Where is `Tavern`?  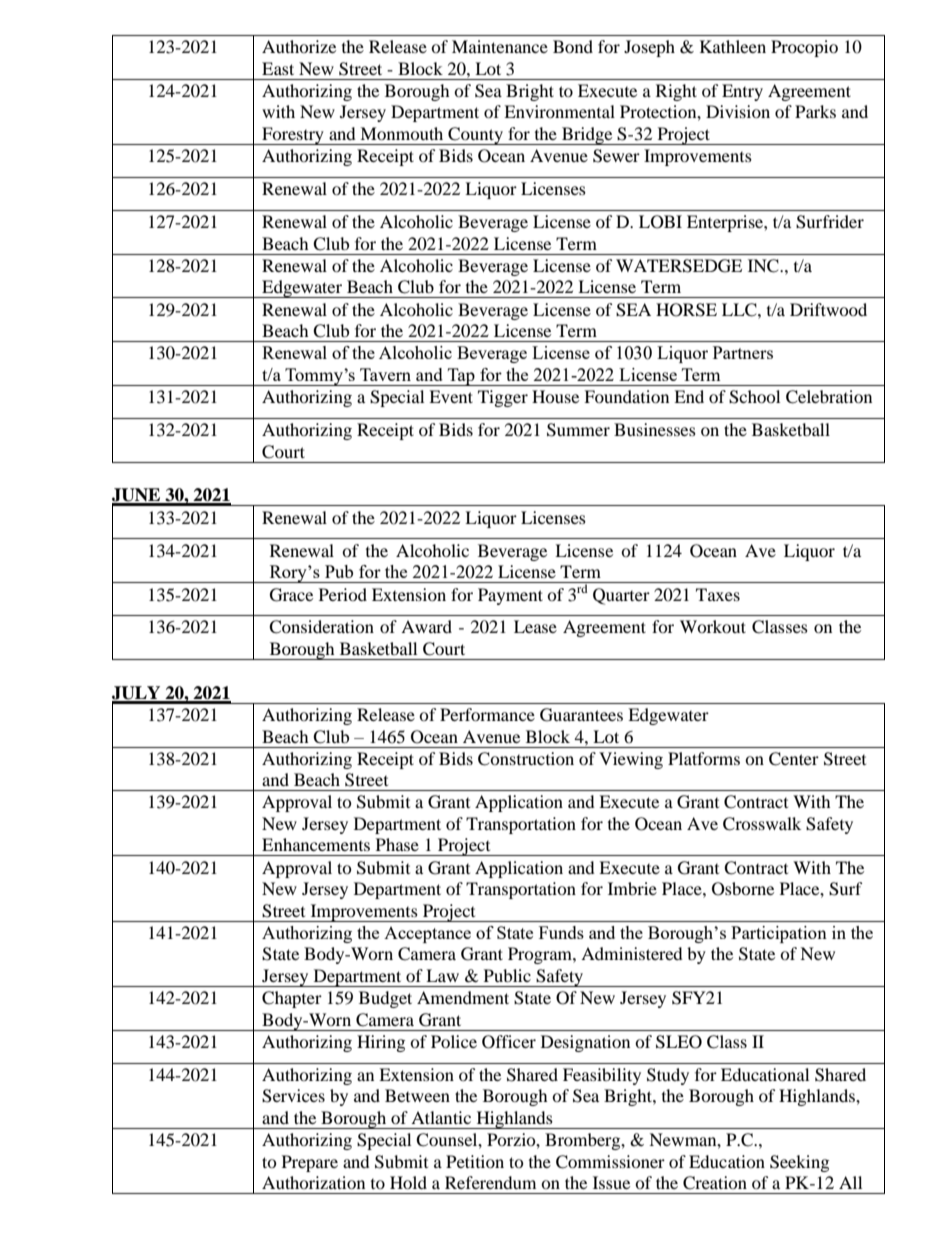
Tavern is located at coordinates (385, 374).
